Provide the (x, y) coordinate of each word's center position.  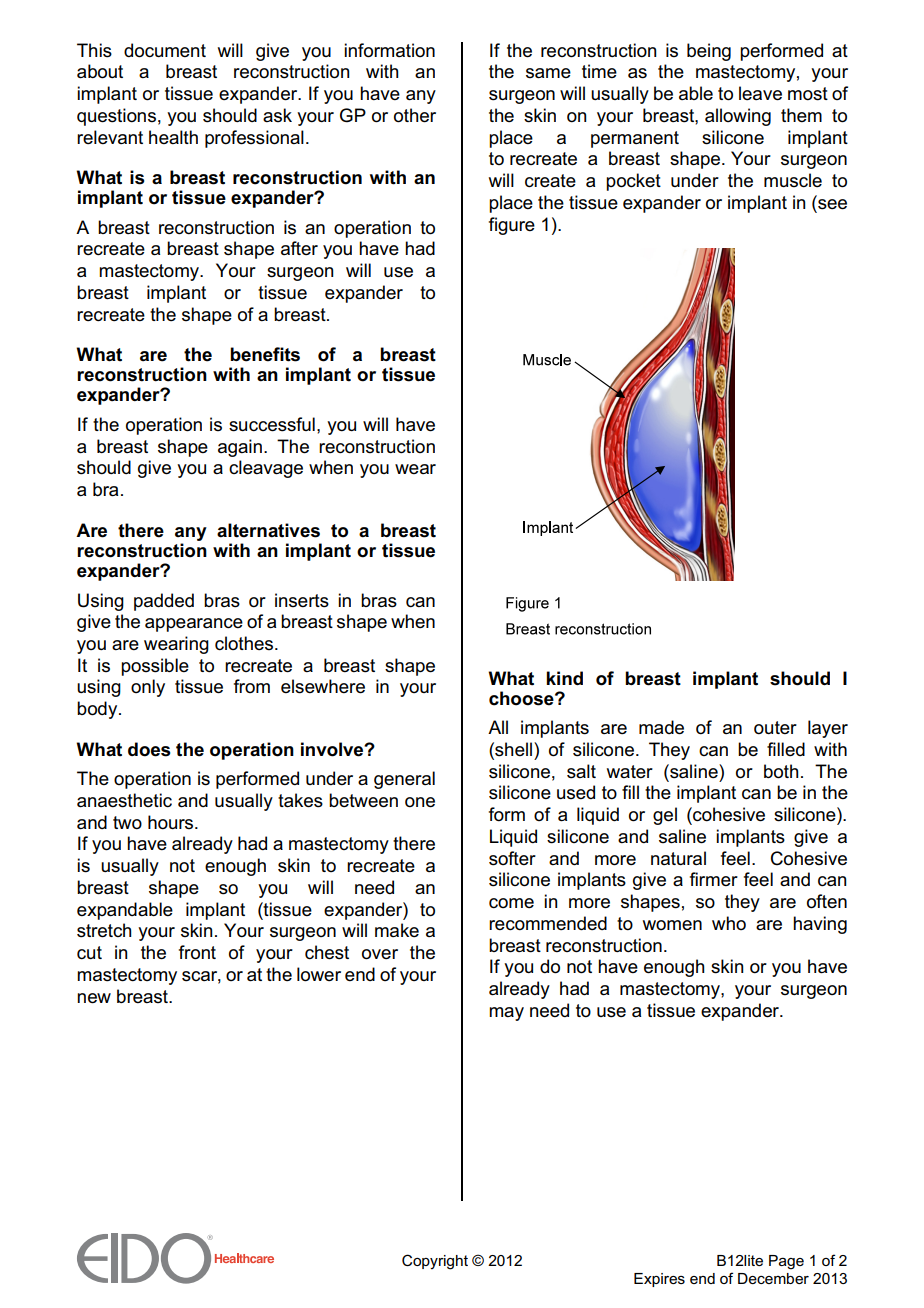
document (165, 50)
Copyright (435, 1262)
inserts (302, 600)
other (415, 115)
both (781, 771)
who (729, 923)
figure (512, 226)
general (404, 780)
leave (760, 93)
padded (164, 602)
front (197, 952)
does (149, 749)
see (831, 205)
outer (775, 728)
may (506, 1014)
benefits (265, 354)
